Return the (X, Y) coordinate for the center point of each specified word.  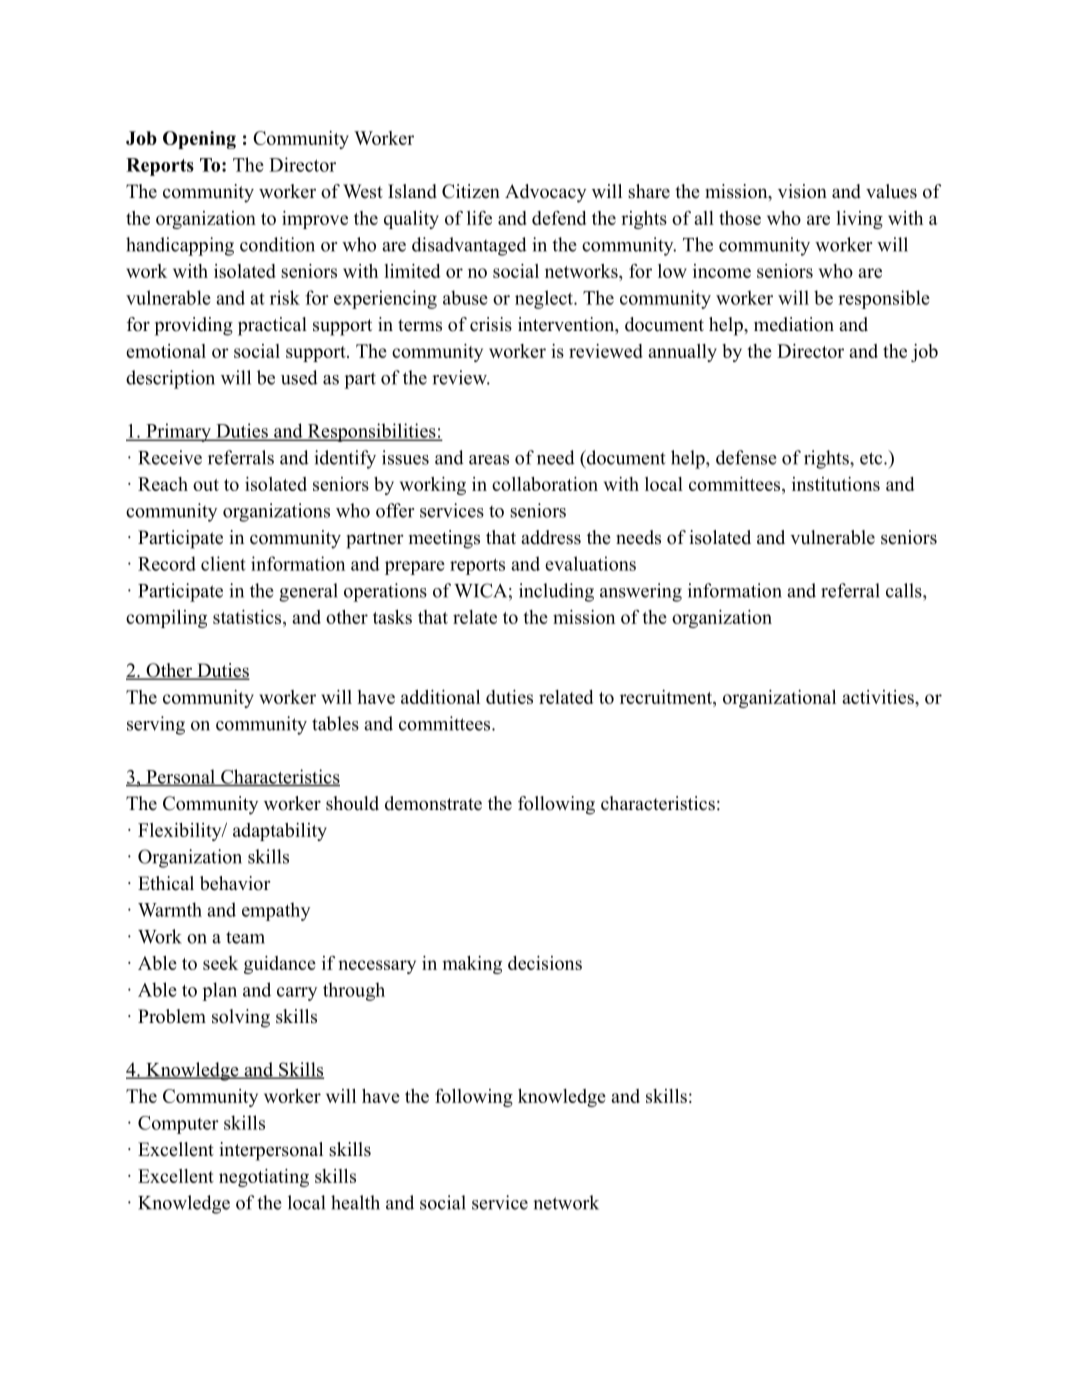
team (245, 938)
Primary (178, 432)
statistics (248, 618)
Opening (199, 140)
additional (440, 697)
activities (879, 697)
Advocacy (545, 193)
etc (872, 458)
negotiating (264, 1178)
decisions (545, 963)
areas (489, 460)
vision (802, 191)
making (472, 965)
